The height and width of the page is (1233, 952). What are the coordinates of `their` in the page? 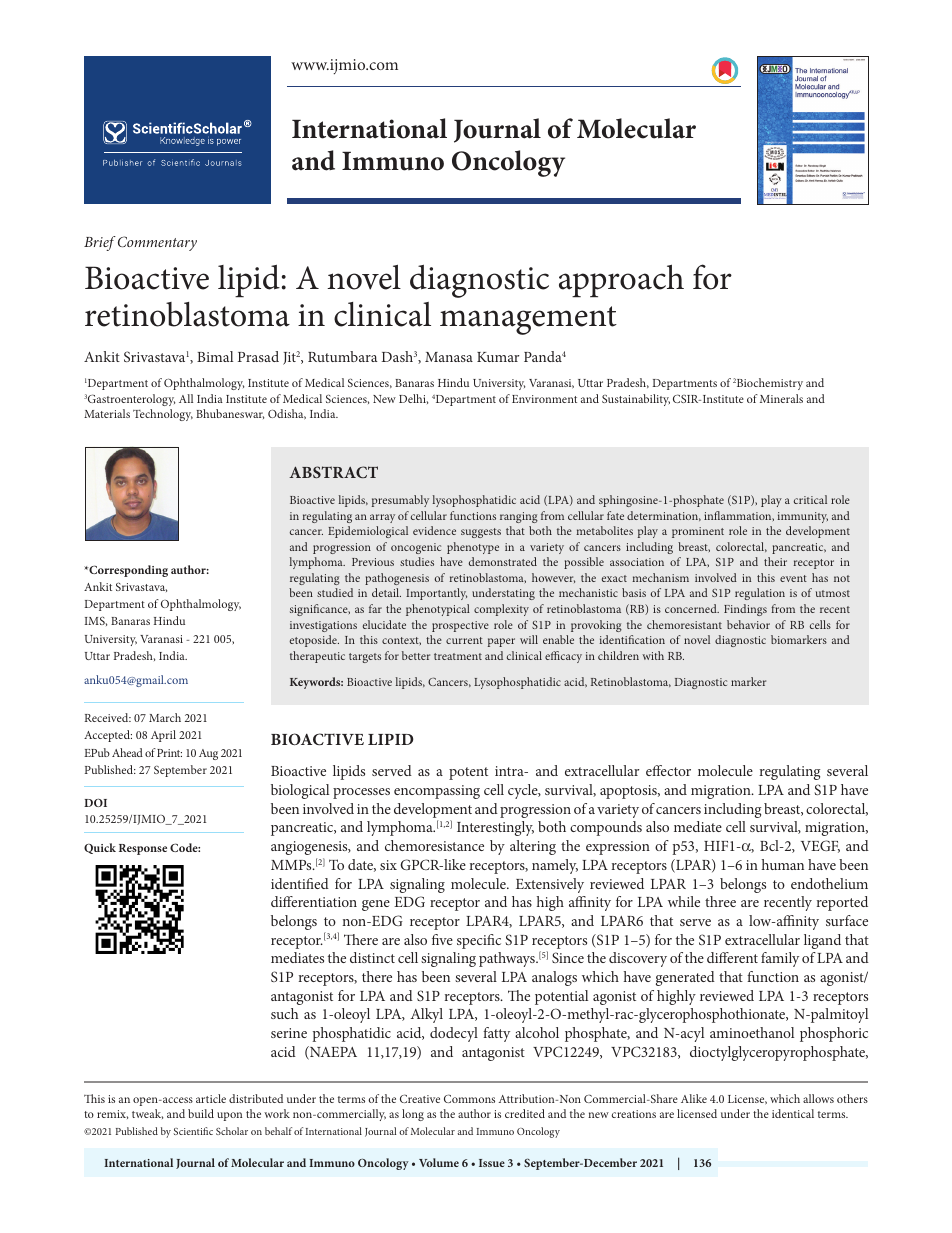 It's located at (775, 561).
